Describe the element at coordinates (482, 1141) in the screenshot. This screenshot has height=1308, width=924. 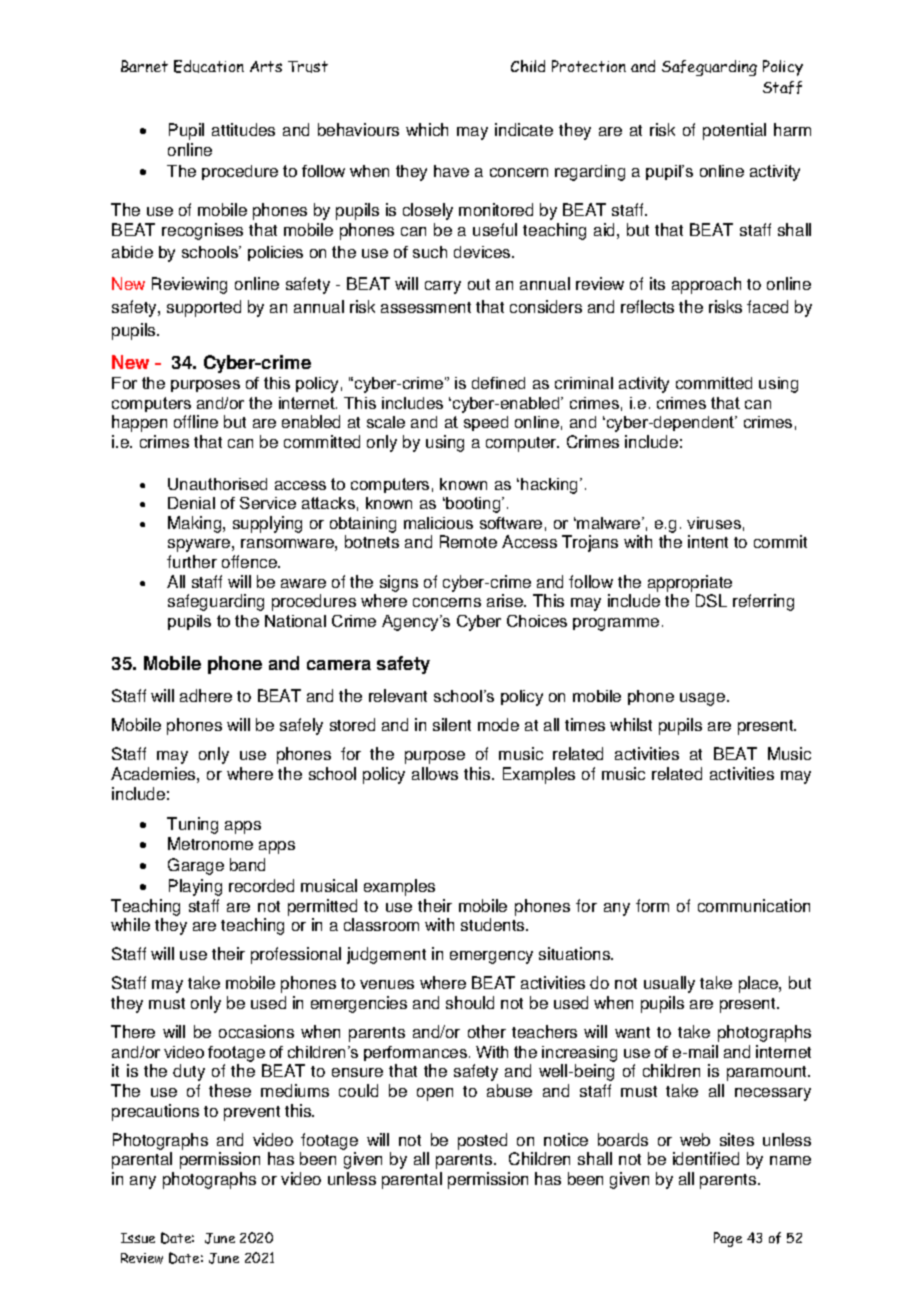
I see `posted` at that location.
